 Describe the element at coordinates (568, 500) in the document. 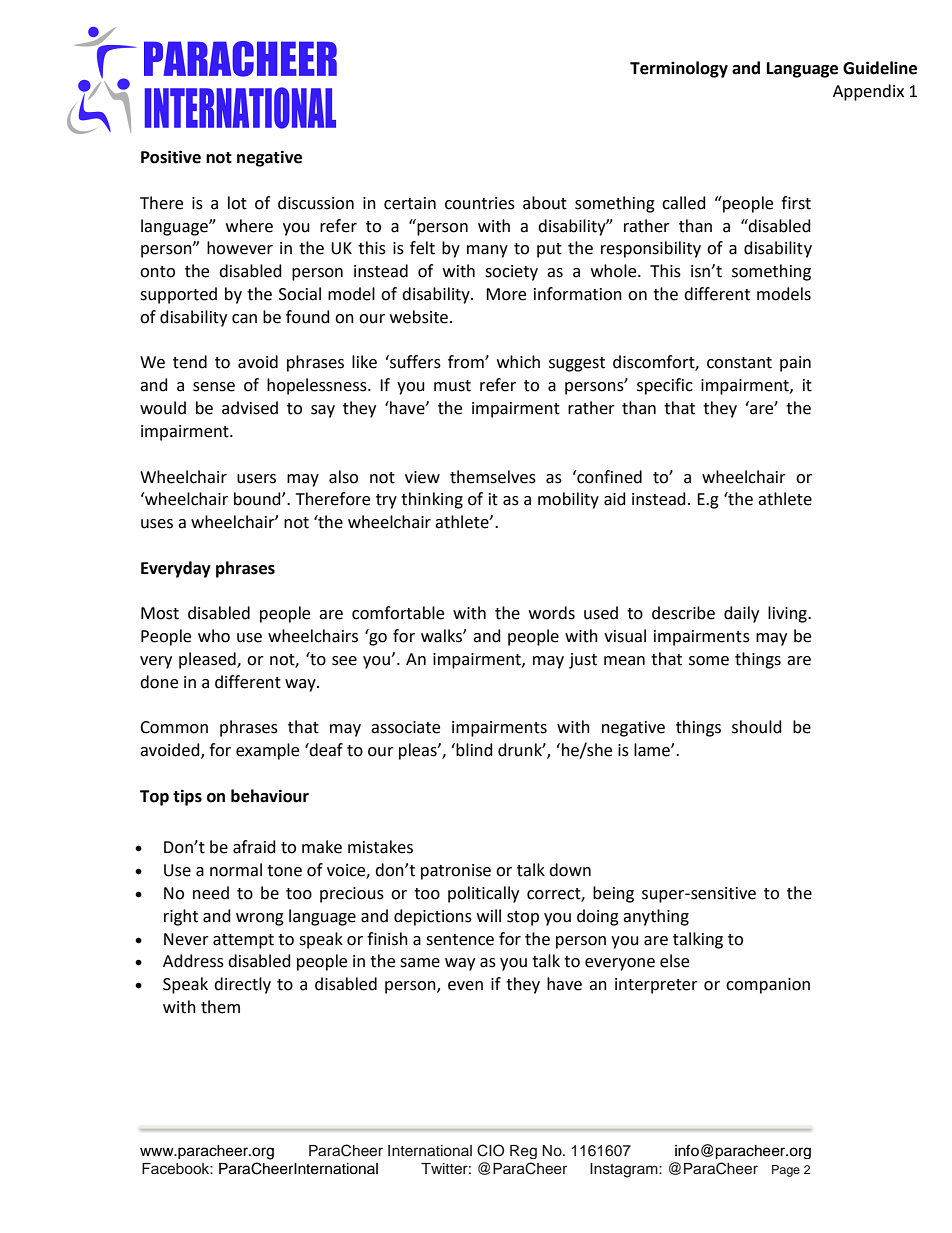

I see `mobility` at that location.
